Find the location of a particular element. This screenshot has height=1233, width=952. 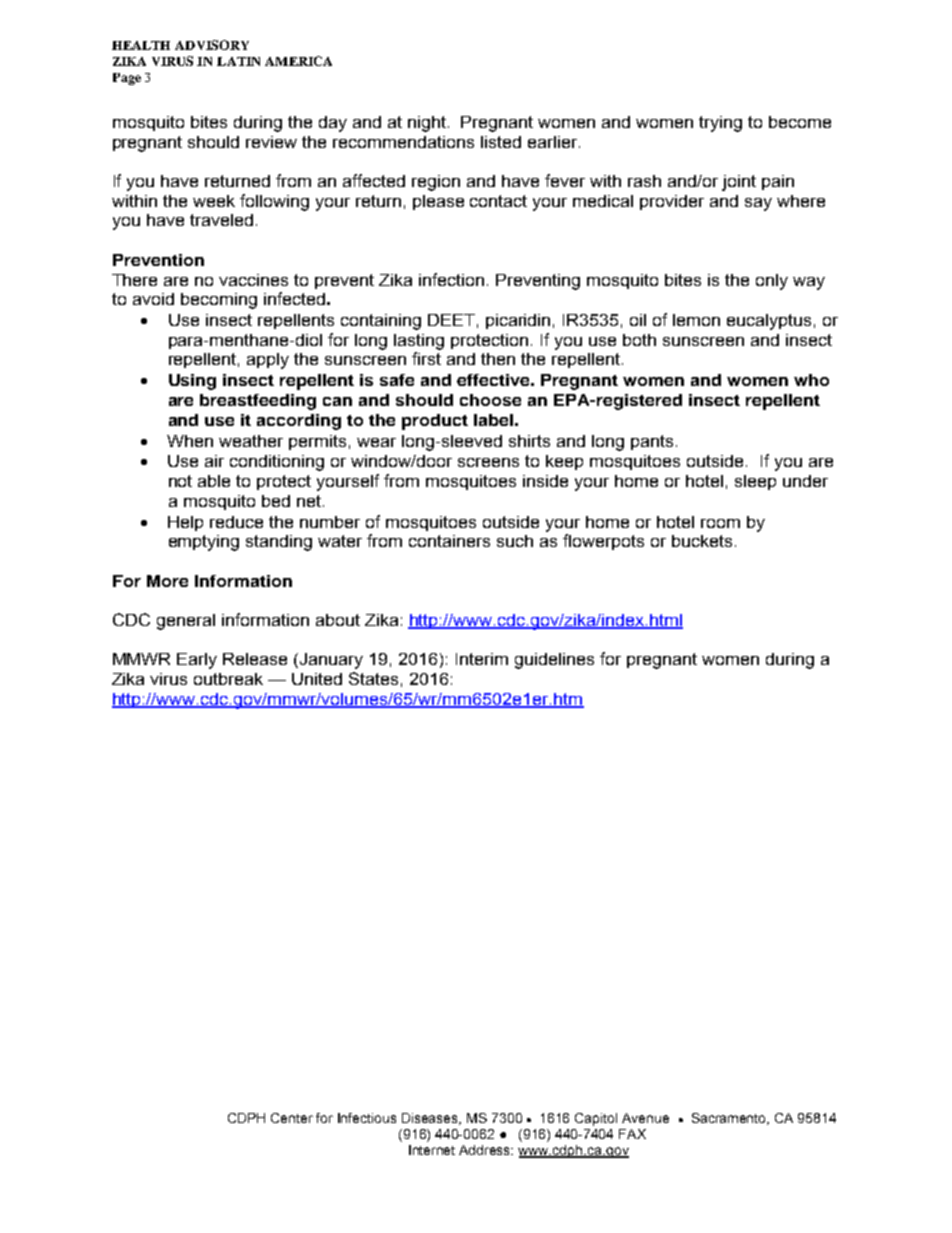

general is located at coordinates (186, 622).
